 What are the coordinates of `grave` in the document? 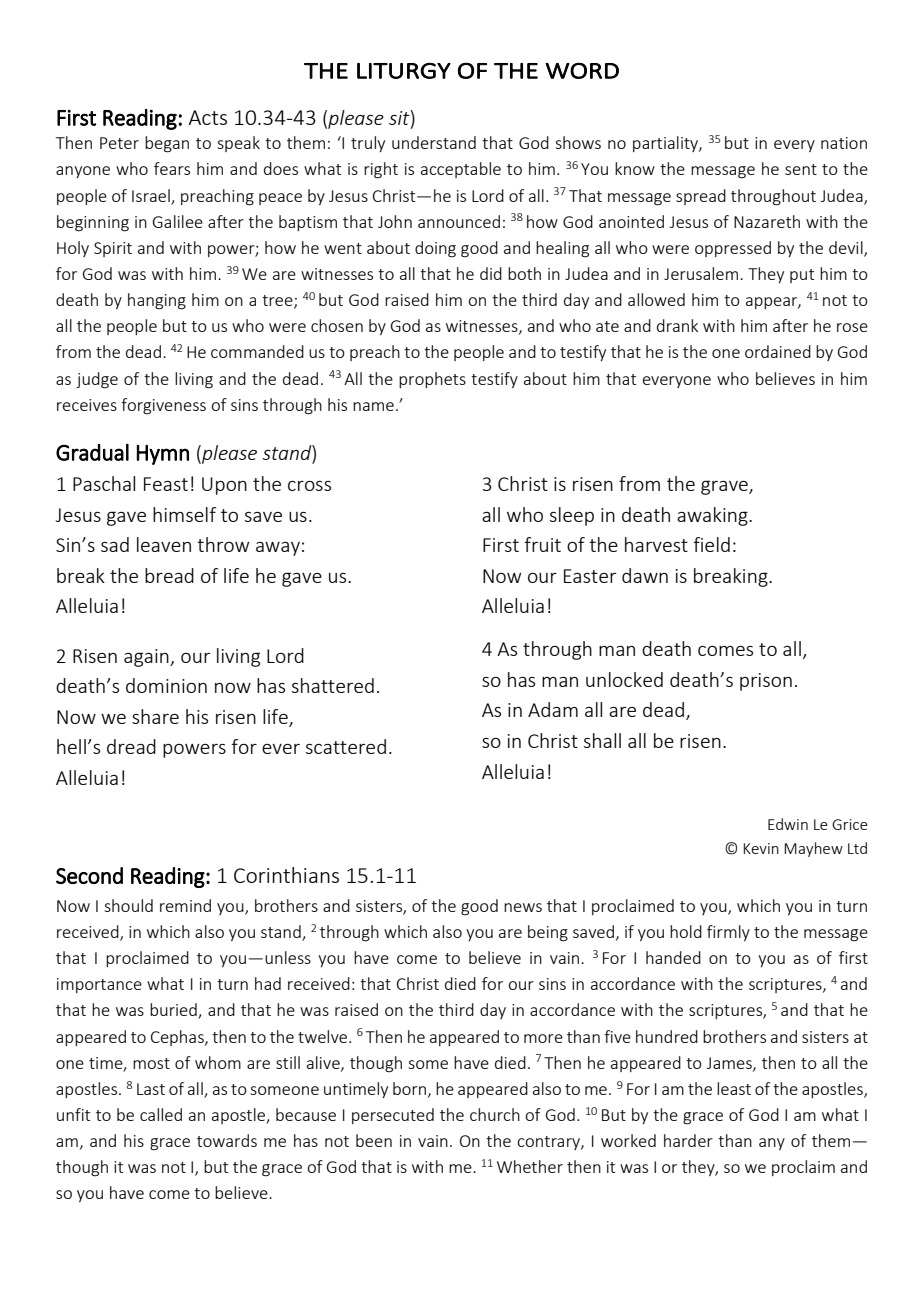 It's located at (725, 487).
